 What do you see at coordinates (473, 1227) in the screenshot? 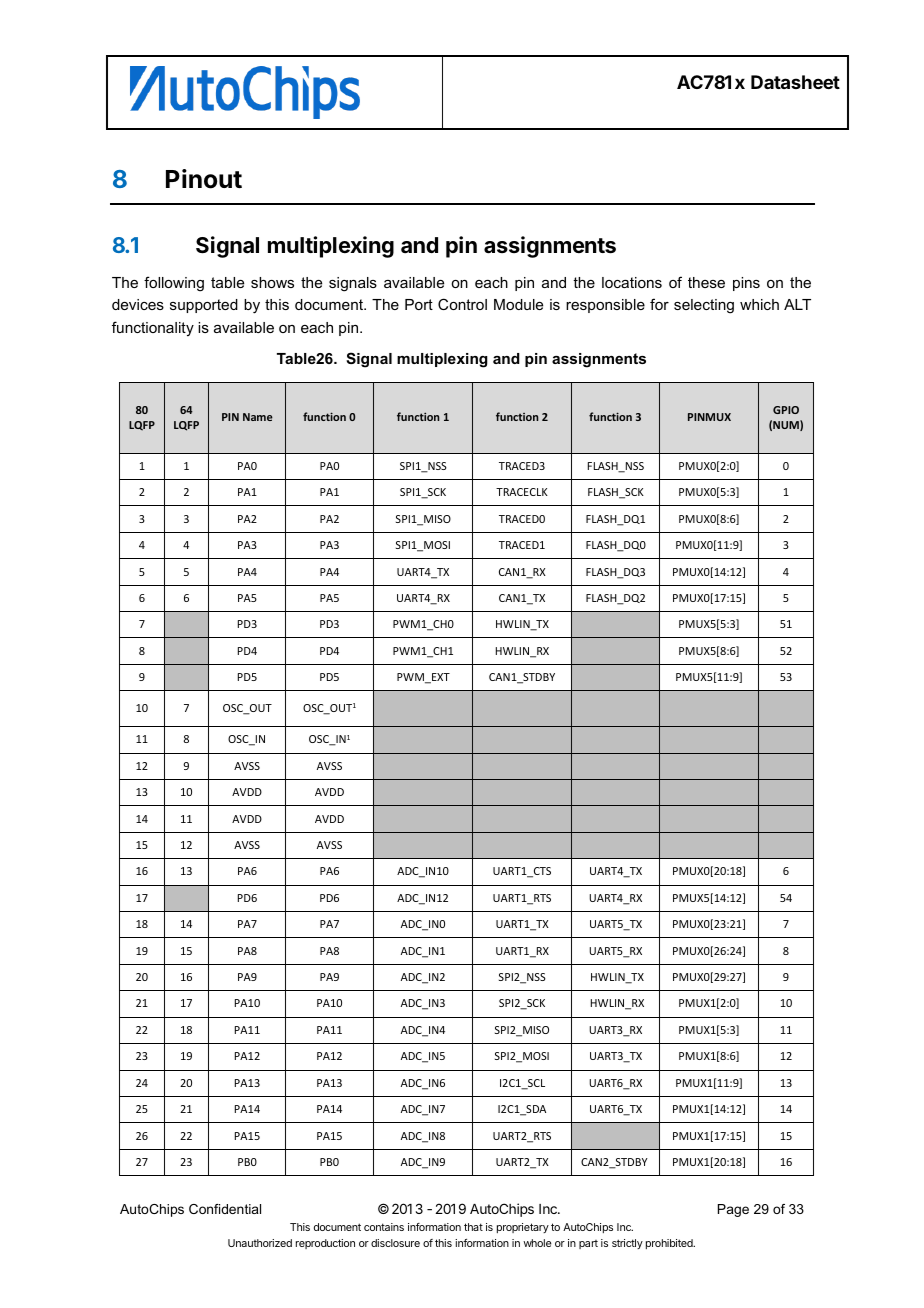
I see `that` at bounding box center [473, 1227].
